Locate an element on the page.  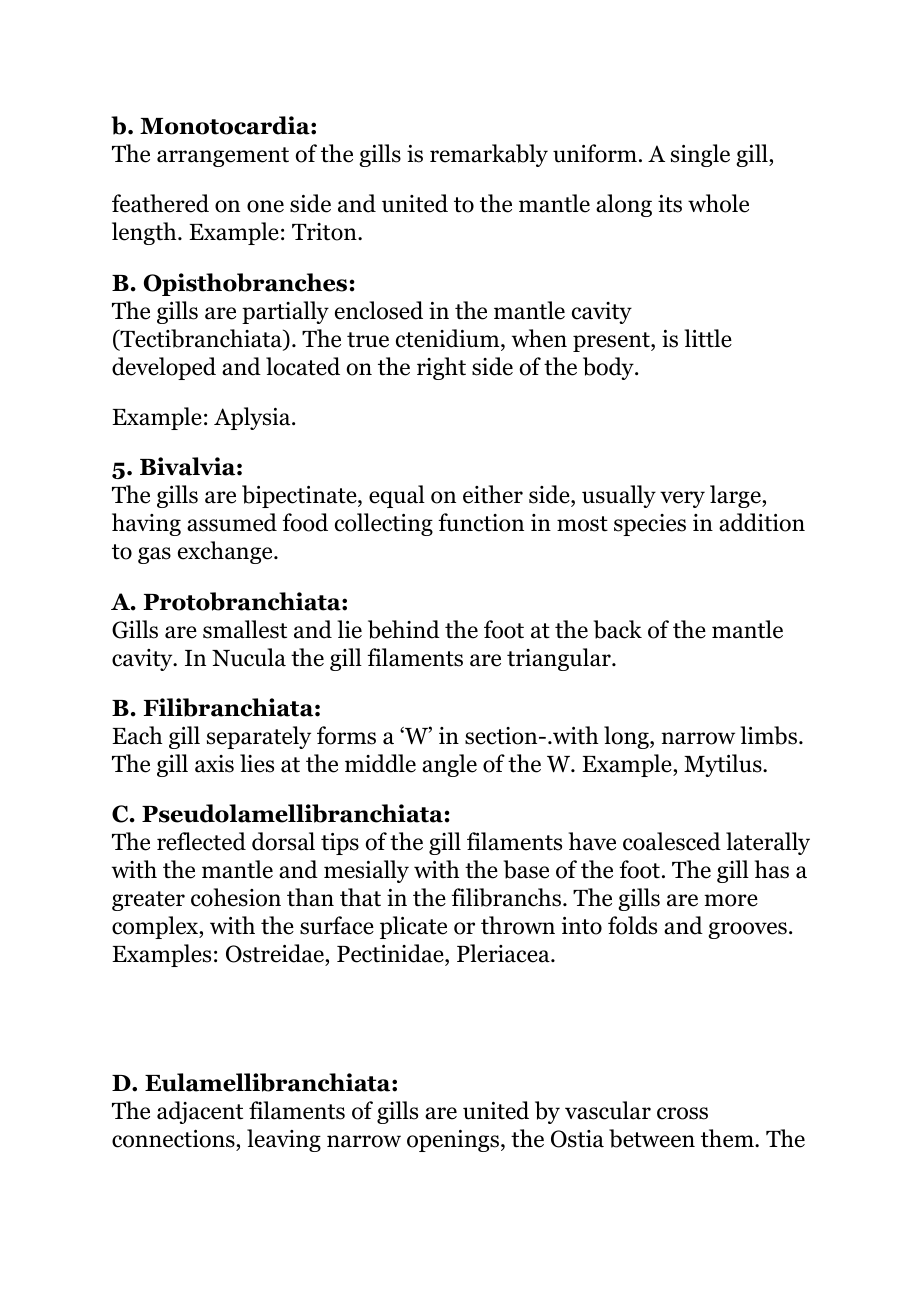
whole is located at coordinates (718, 203).
